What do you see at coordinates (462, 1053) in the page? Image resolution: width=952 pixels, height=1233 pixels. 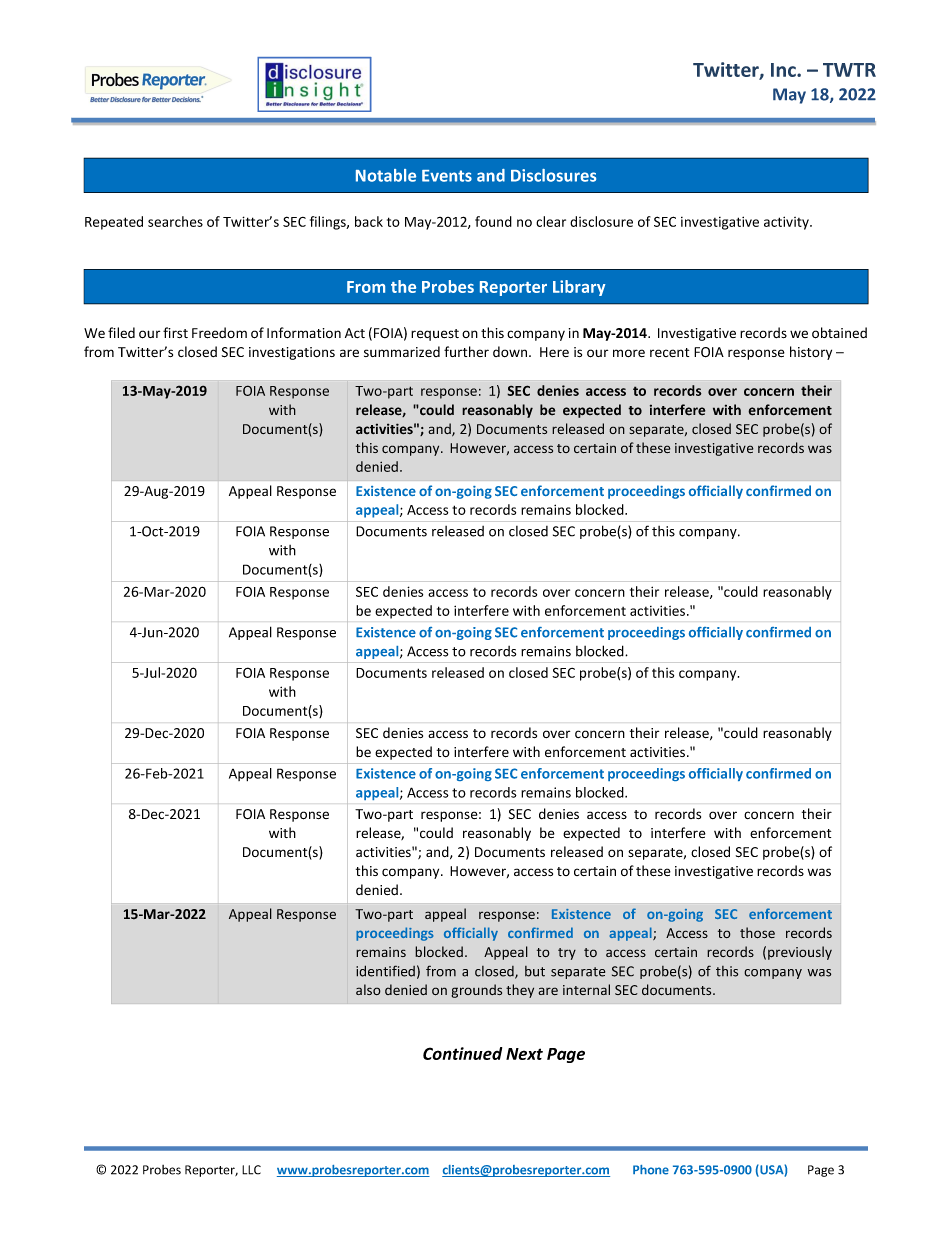 I see `Continued` at bounding box center [462, 1053].
